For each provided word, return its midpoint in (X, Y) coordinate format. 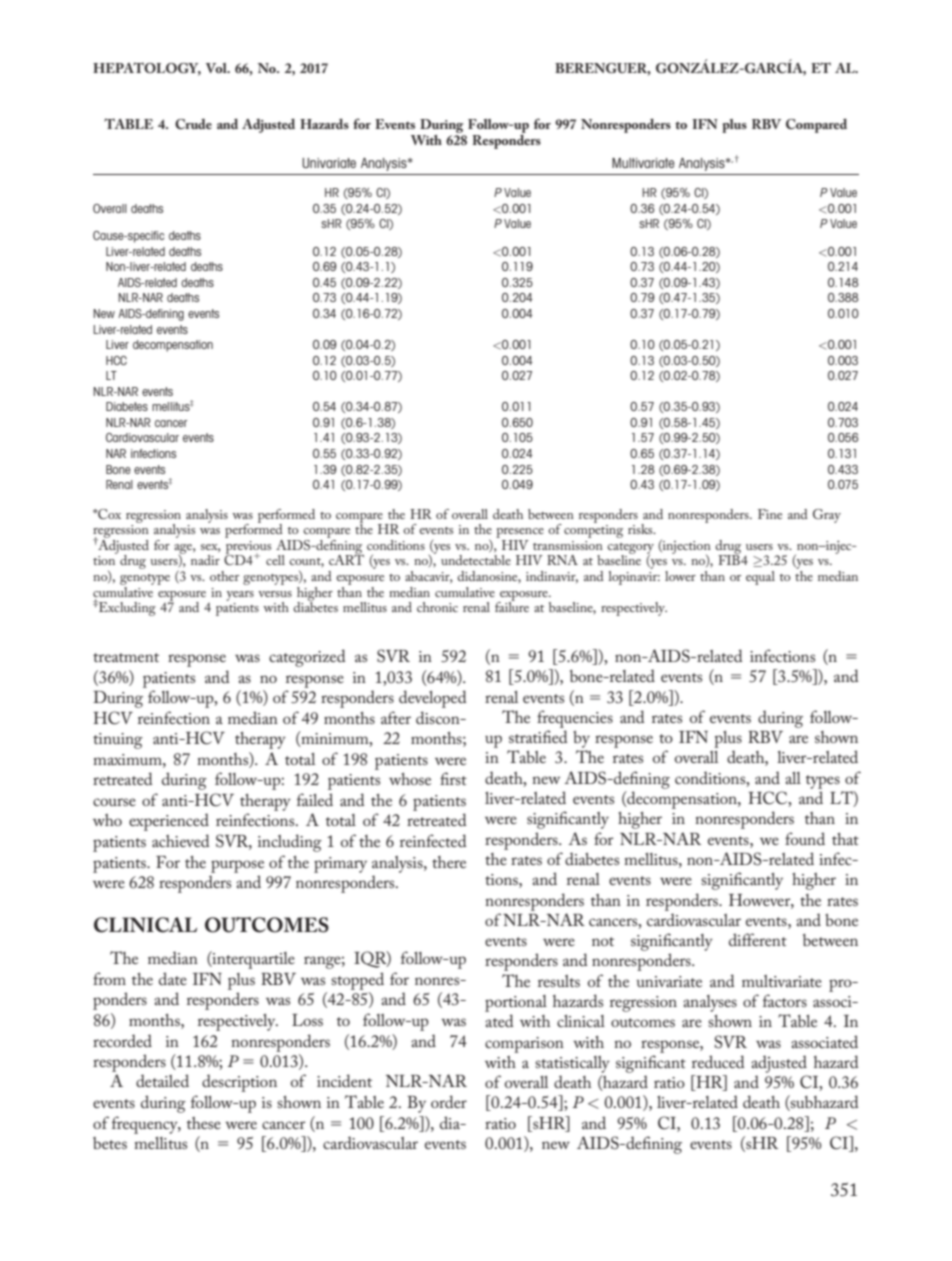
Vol (217, 68)
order (449, 1101)
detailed (162, 1080)
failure (512, 606)
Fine (770, 514)
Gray (827, 516)
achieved (181, 840)
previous (248, 548)
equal (760, 578)
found (805, 838)
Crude (193, 124)
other (224, 576)
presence (520, 534)
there (449, 862)
